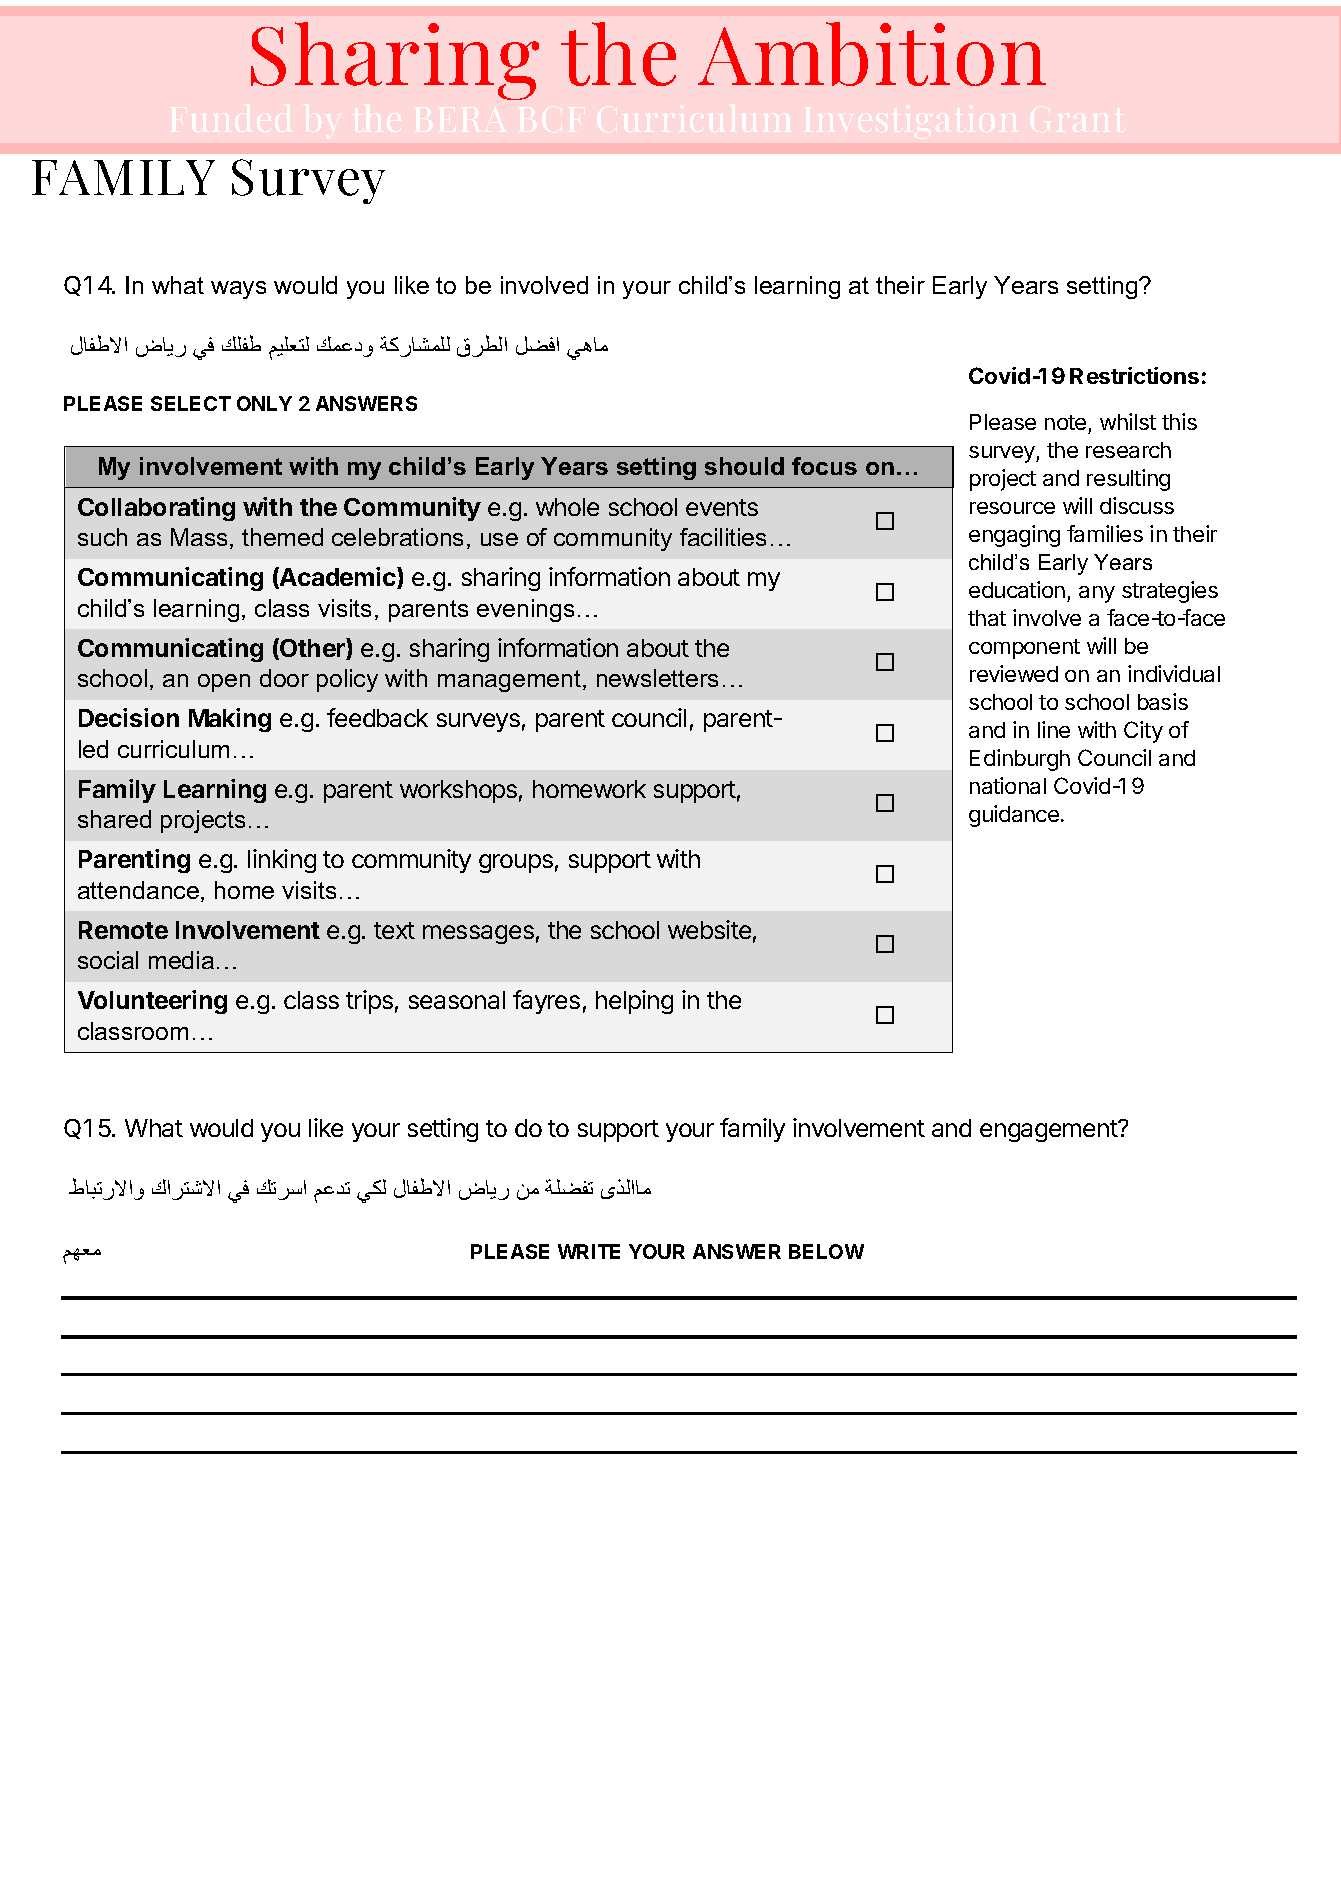 The image size is (1341, 1896). Describe the element at coordinates (1049, 1131) in the document. I see `engagement` at that location.
